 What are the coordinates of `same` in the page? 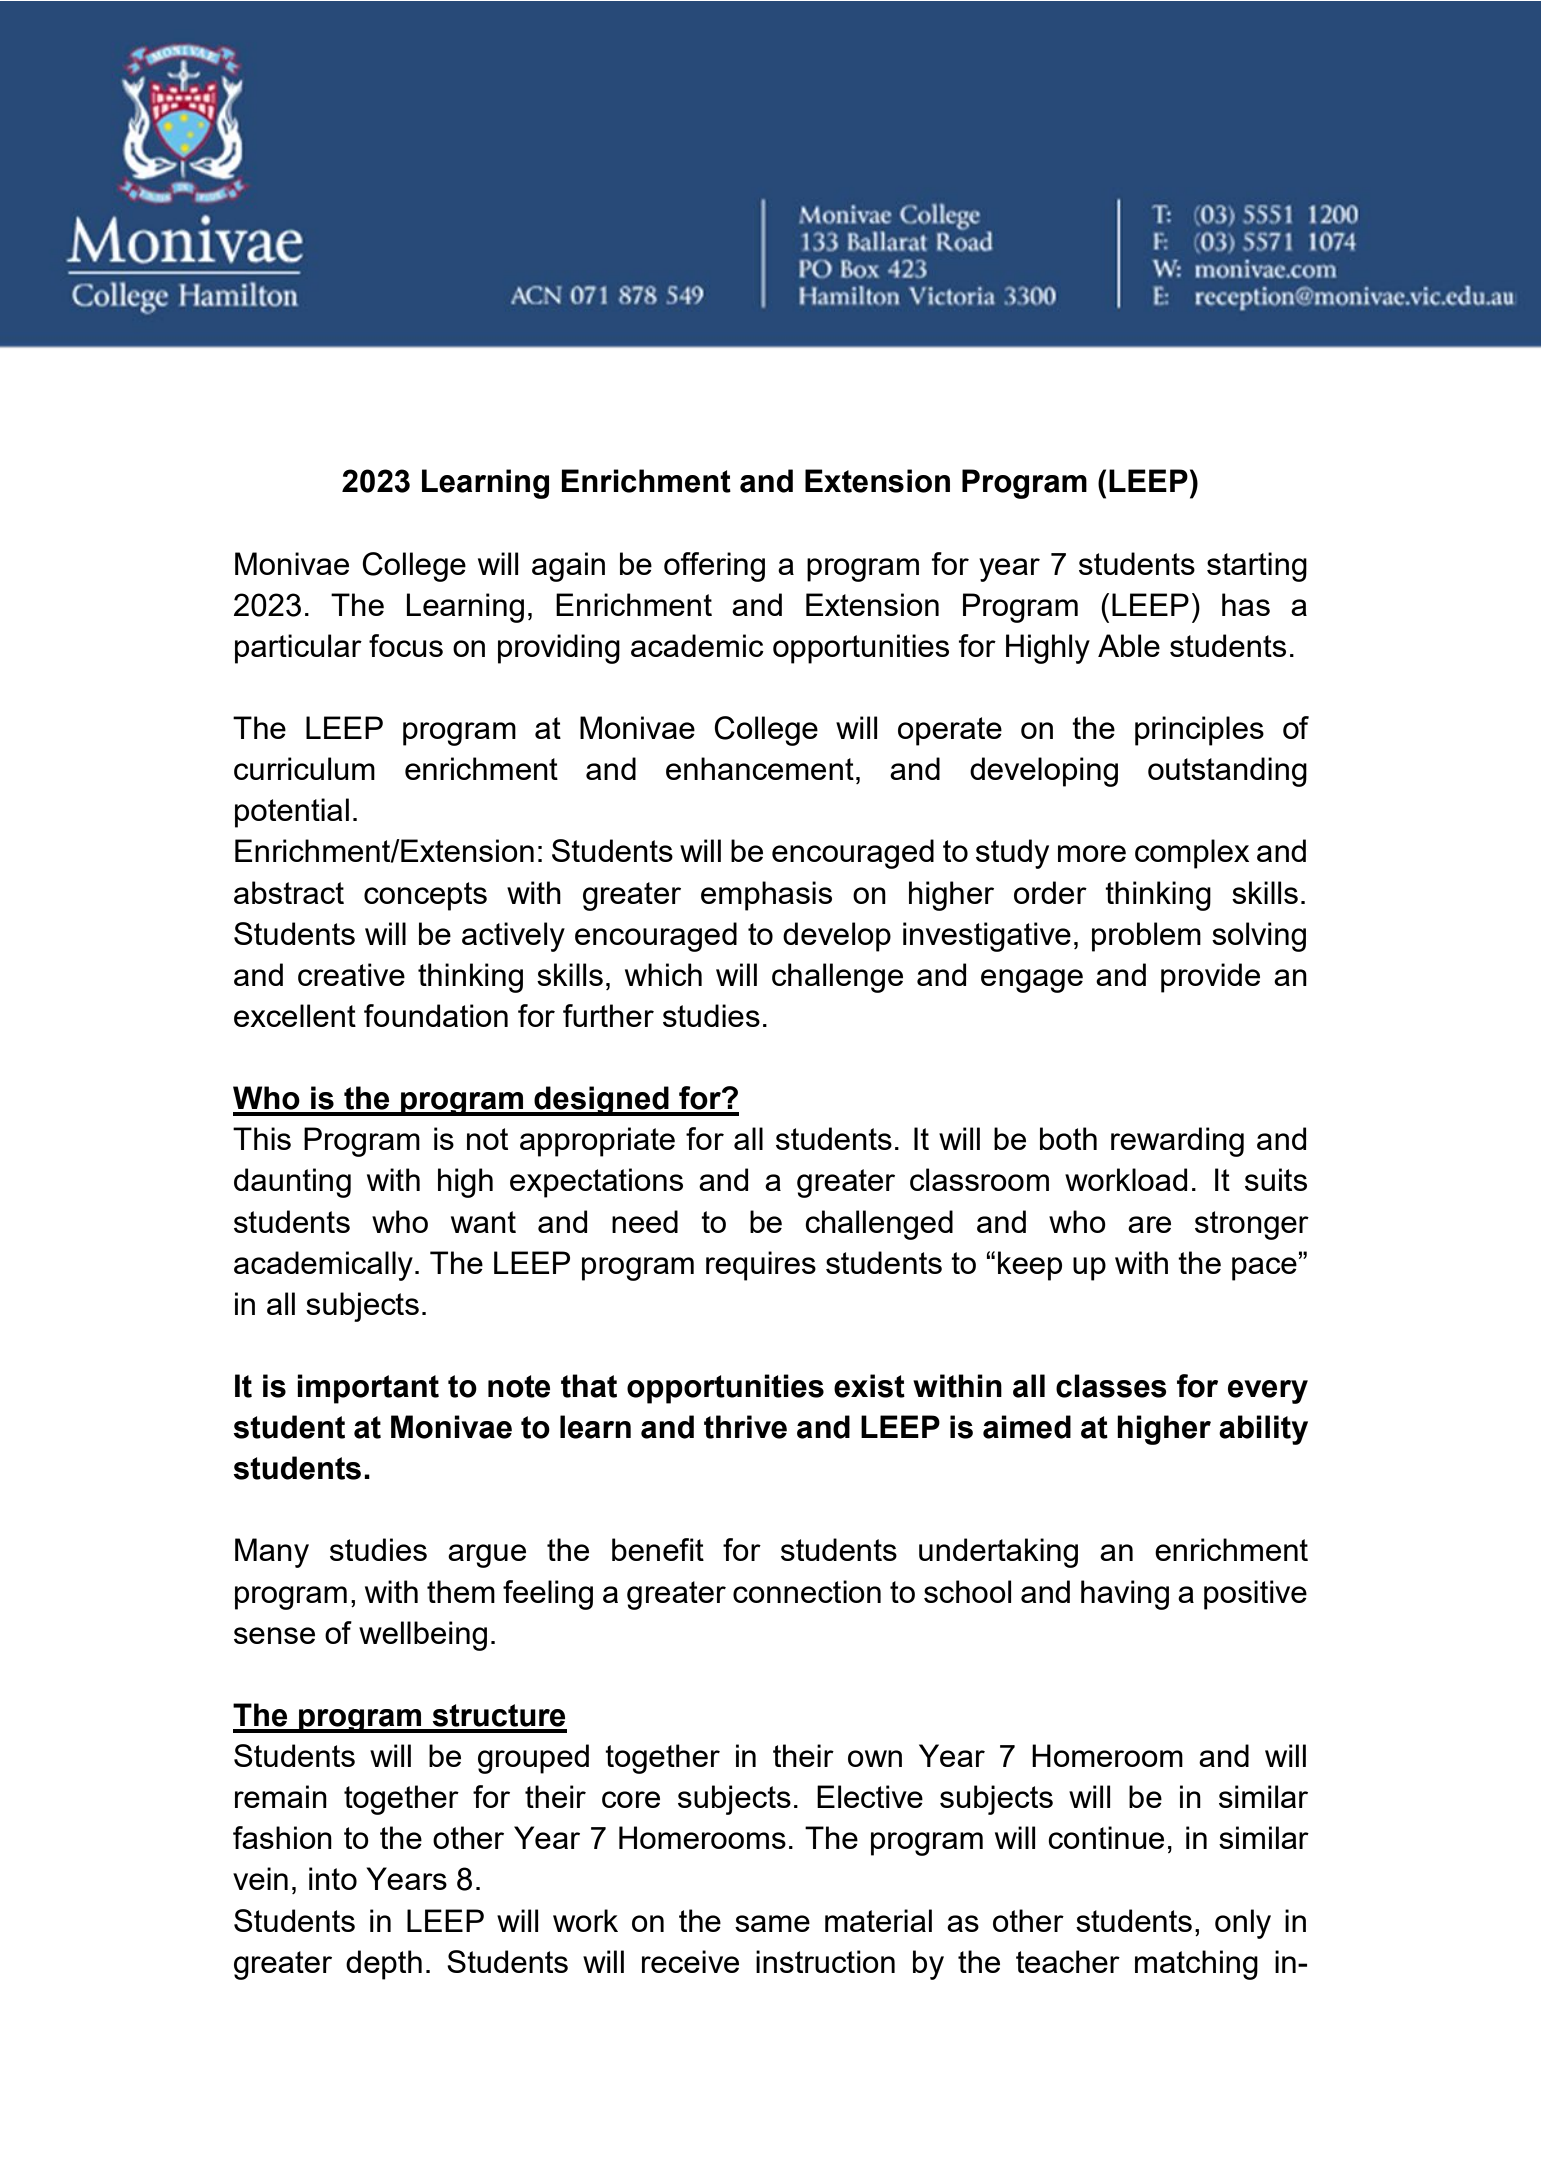 It's located at (772, 1923).
